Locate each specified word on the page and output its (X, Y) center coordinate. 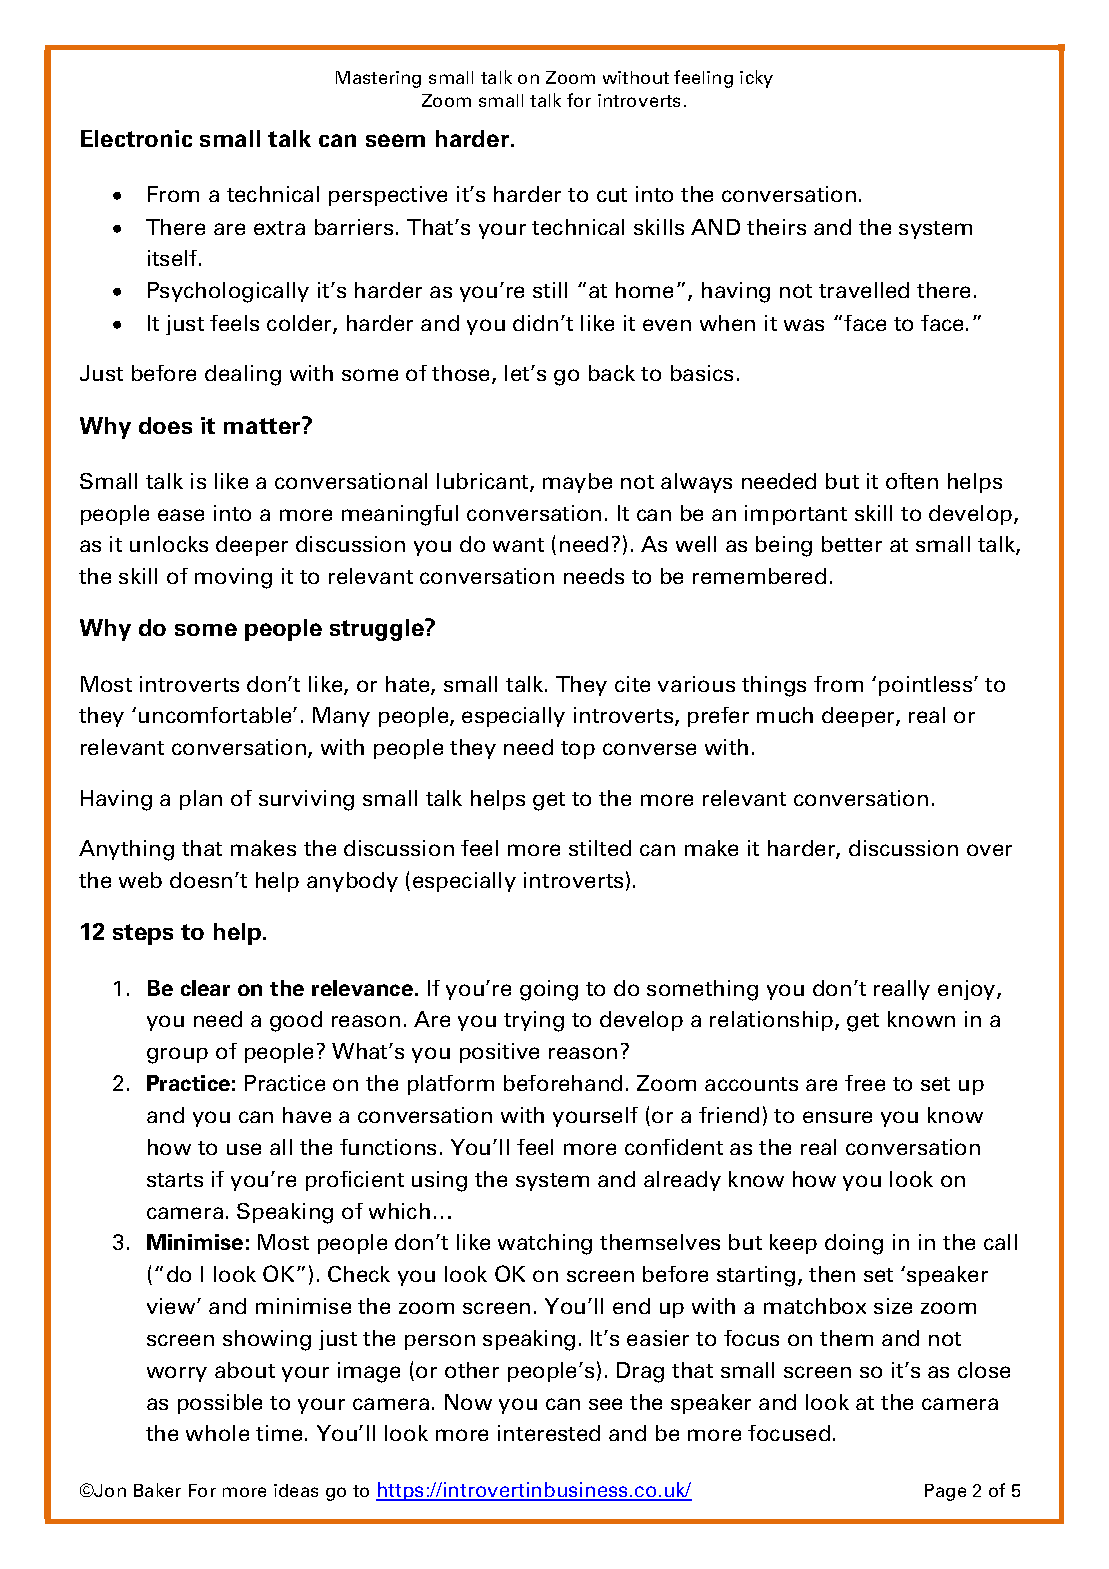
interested (549, 1433)
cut (612, 195)
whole (217, 1433)
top (578, 750)
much (785, 715)
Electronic (136, 138)
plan (201, 800)
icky (756, 79)
